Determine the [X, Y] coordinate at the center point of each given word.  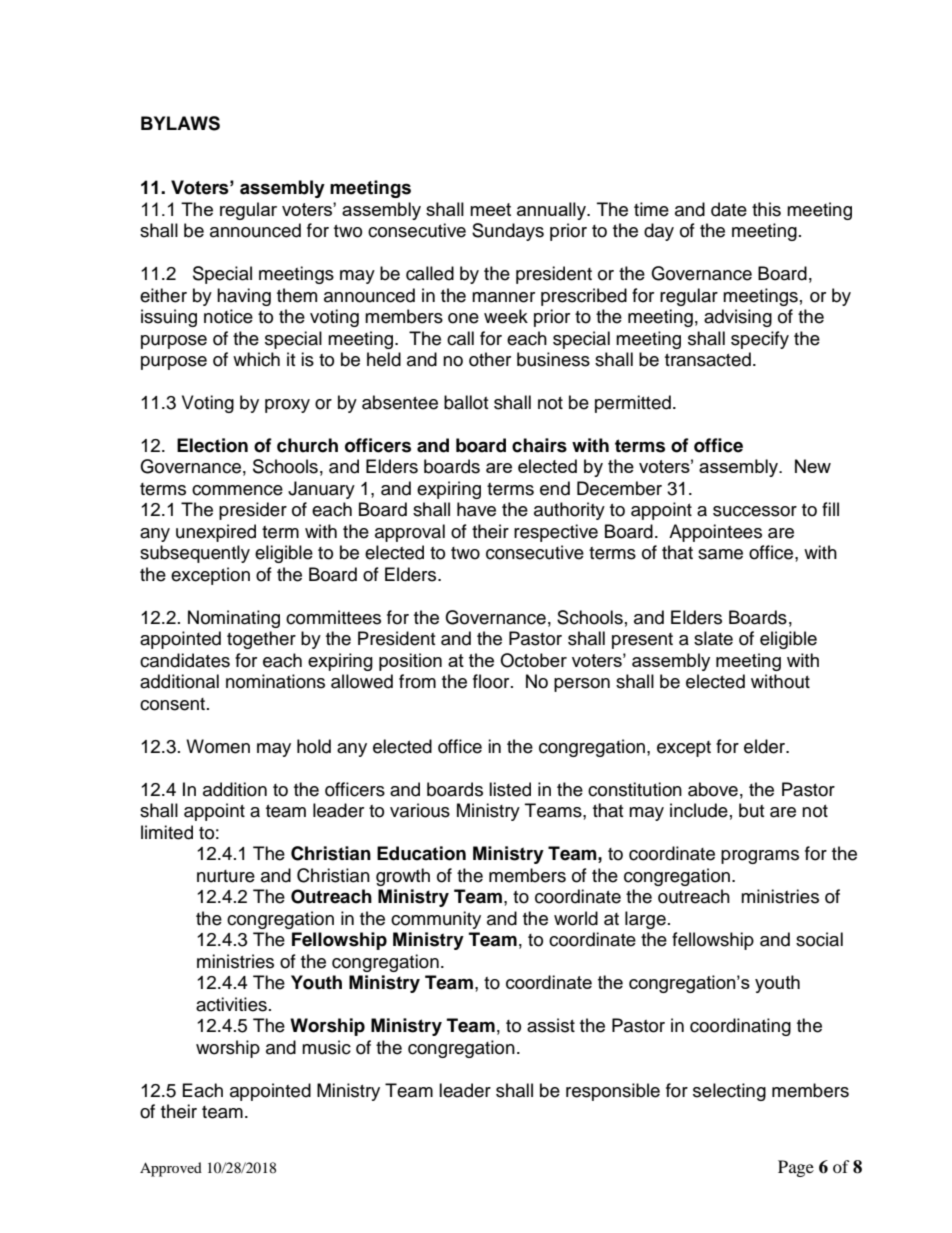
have [476, 509]
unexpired [216, 533]
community [436, 920]
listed [510, 789]
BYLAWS [180, 123]
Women [218, 746]
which [256, 359]
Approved [171, 1169]
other [490, 359]
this [766, 209]
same [720, 554]
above [713, 789]
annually [552, 211]
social [819, 939]
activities [231, 1004]
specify [760, 340]
